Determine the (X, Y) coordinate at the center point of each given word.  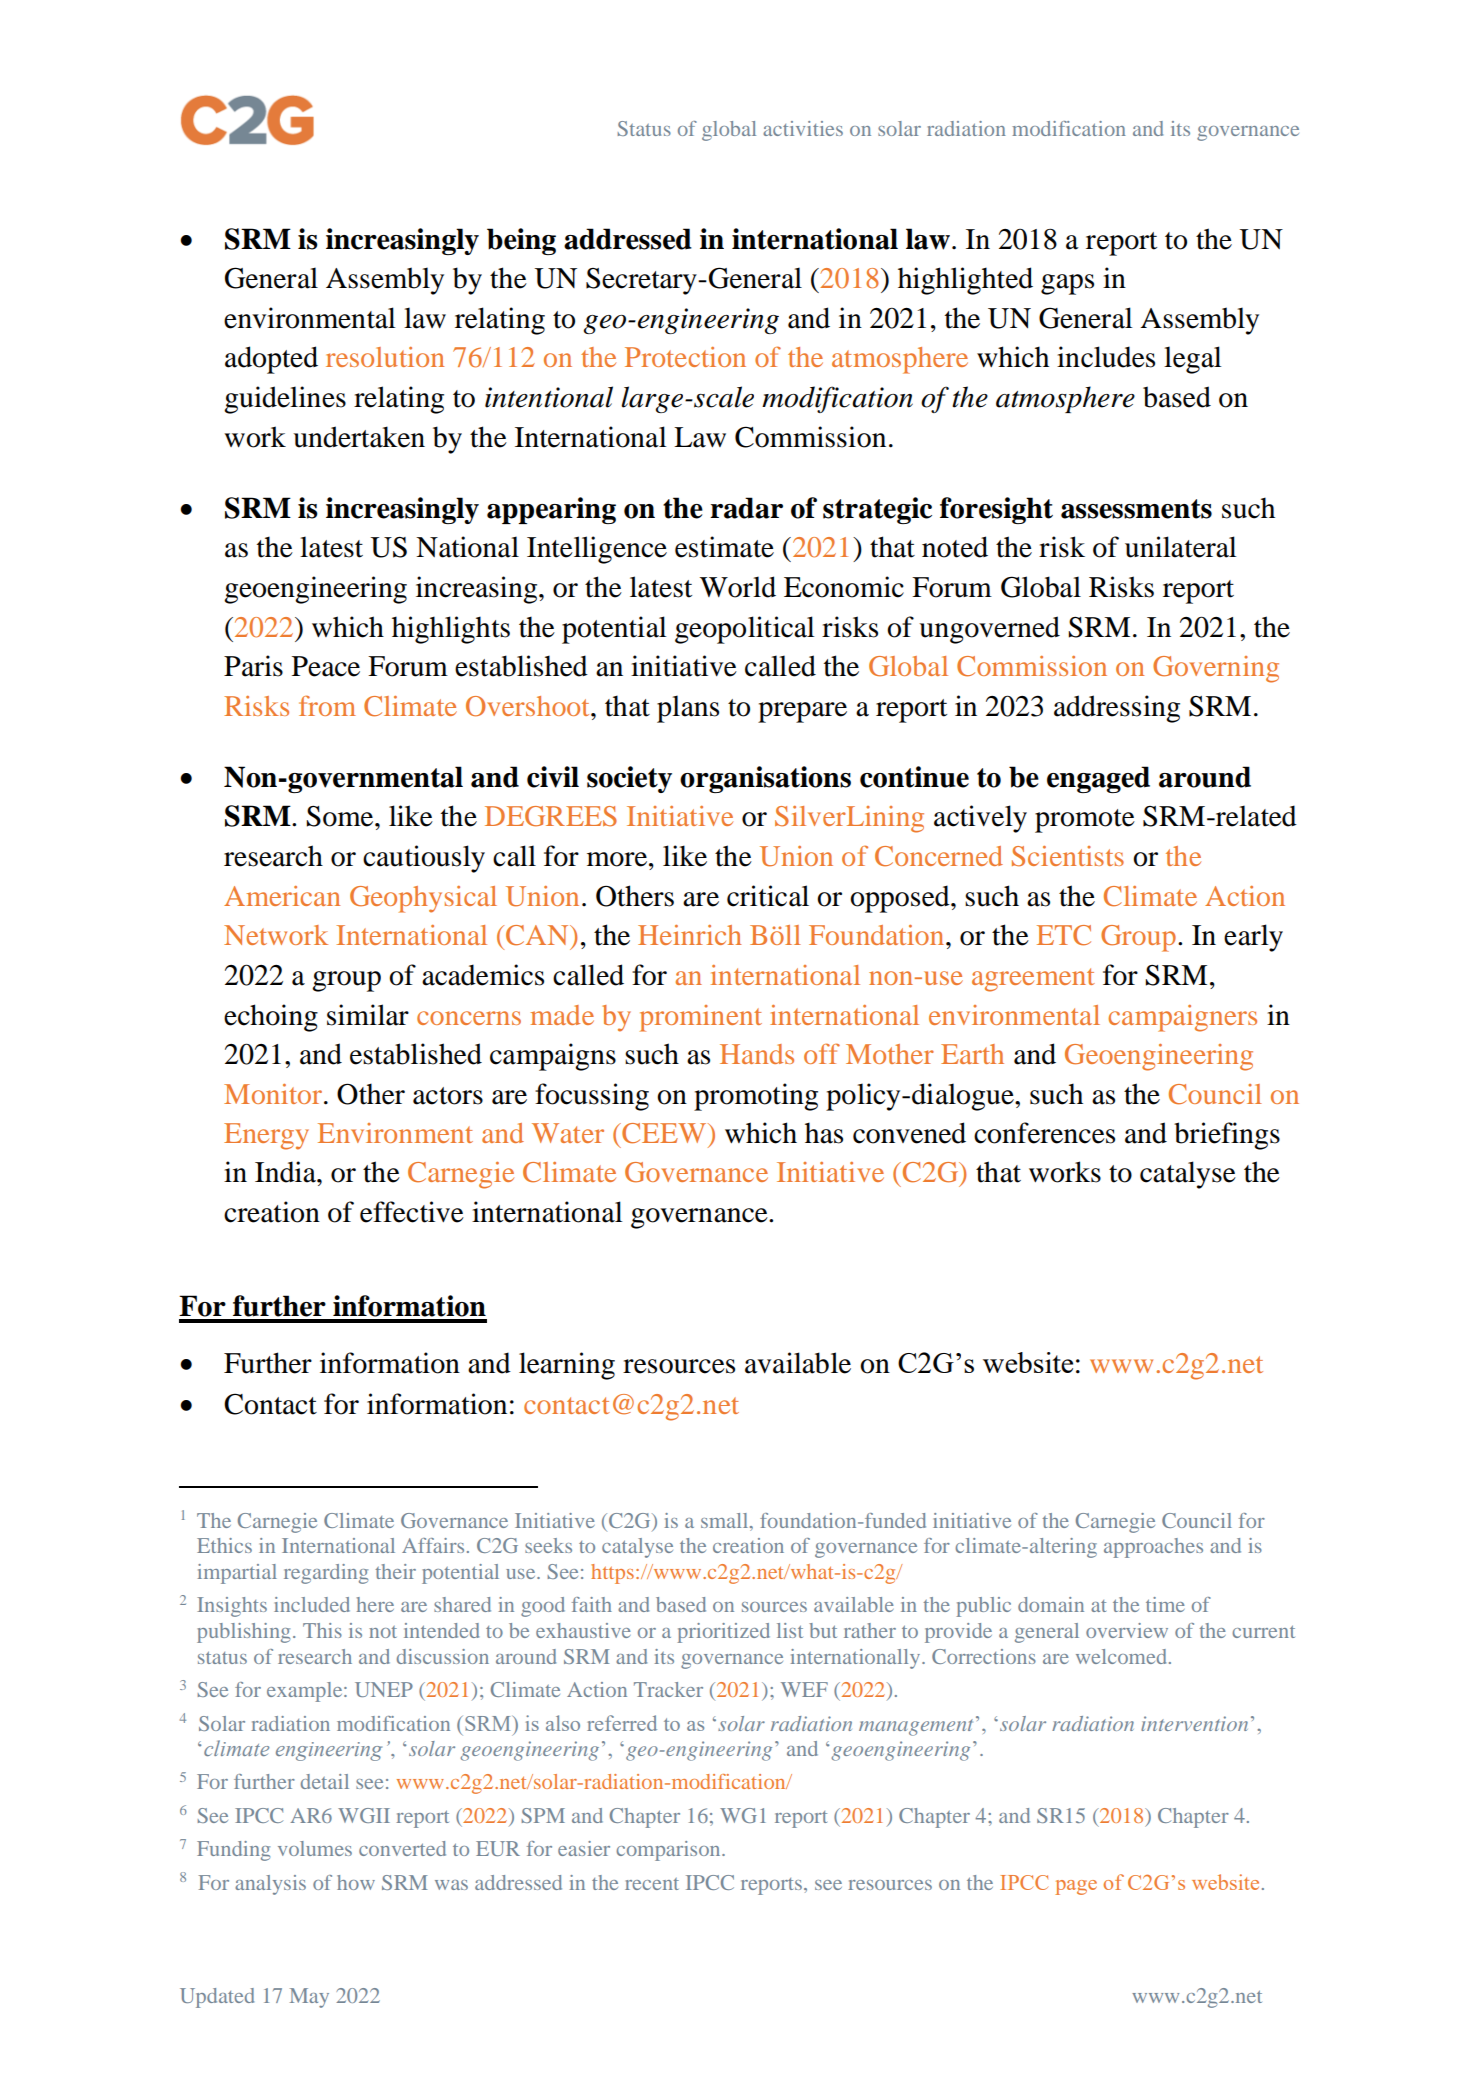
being (521, 241)
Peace (326, 666)
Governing (1216, 669)
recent (652, 1884)
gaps (1067, 284)
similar (368, 1015)
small (726, 1520)
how (356, 1882)
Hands (757, 1054)
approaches (1153, 1548)
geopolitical (745, 630)
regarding (326, 1574)
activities (803, 128)
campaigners (1182, 1018)
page (1076, 1887)
